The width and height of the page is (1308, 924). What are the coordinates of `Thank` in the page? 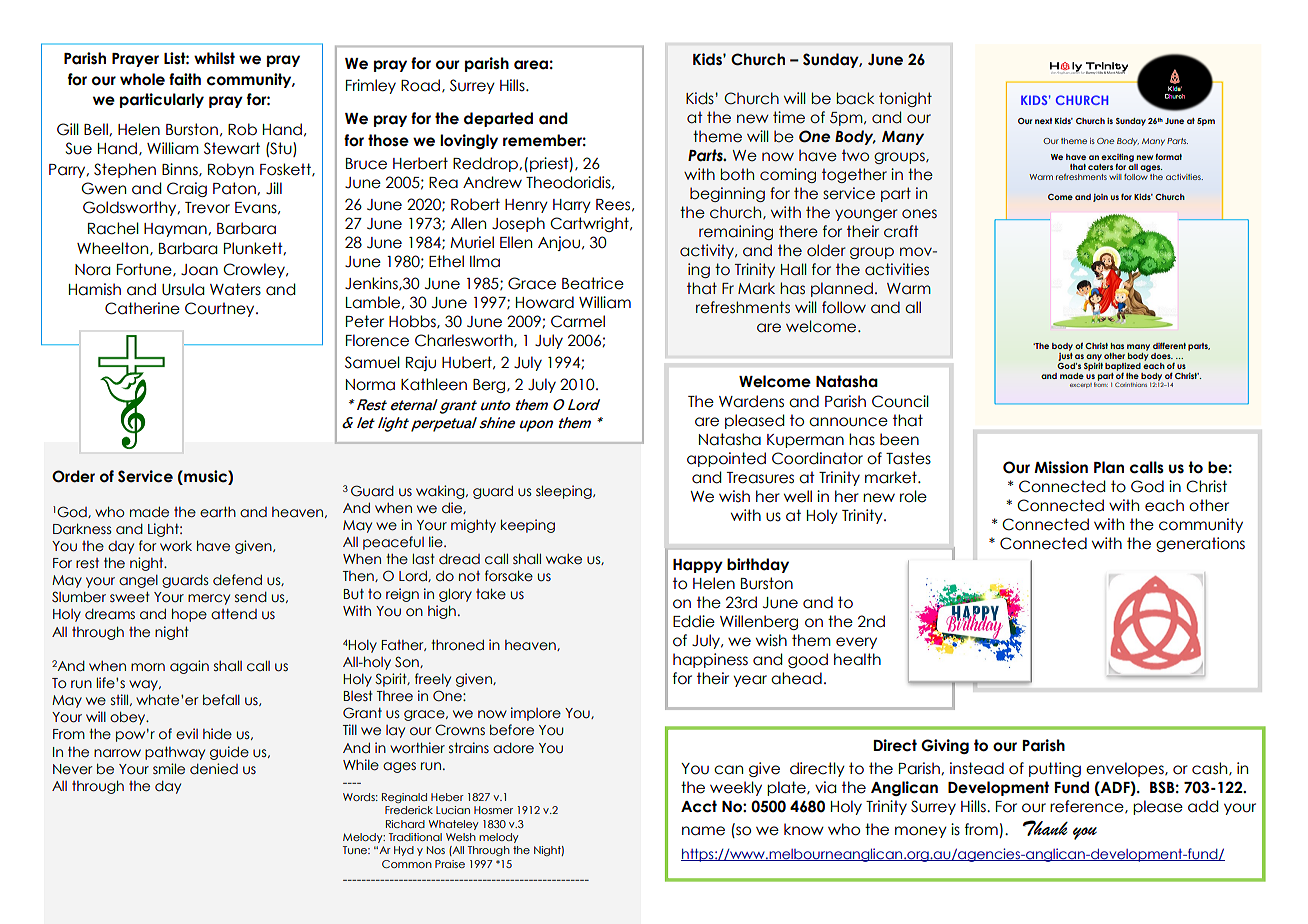 It's located at (1045, 828).
